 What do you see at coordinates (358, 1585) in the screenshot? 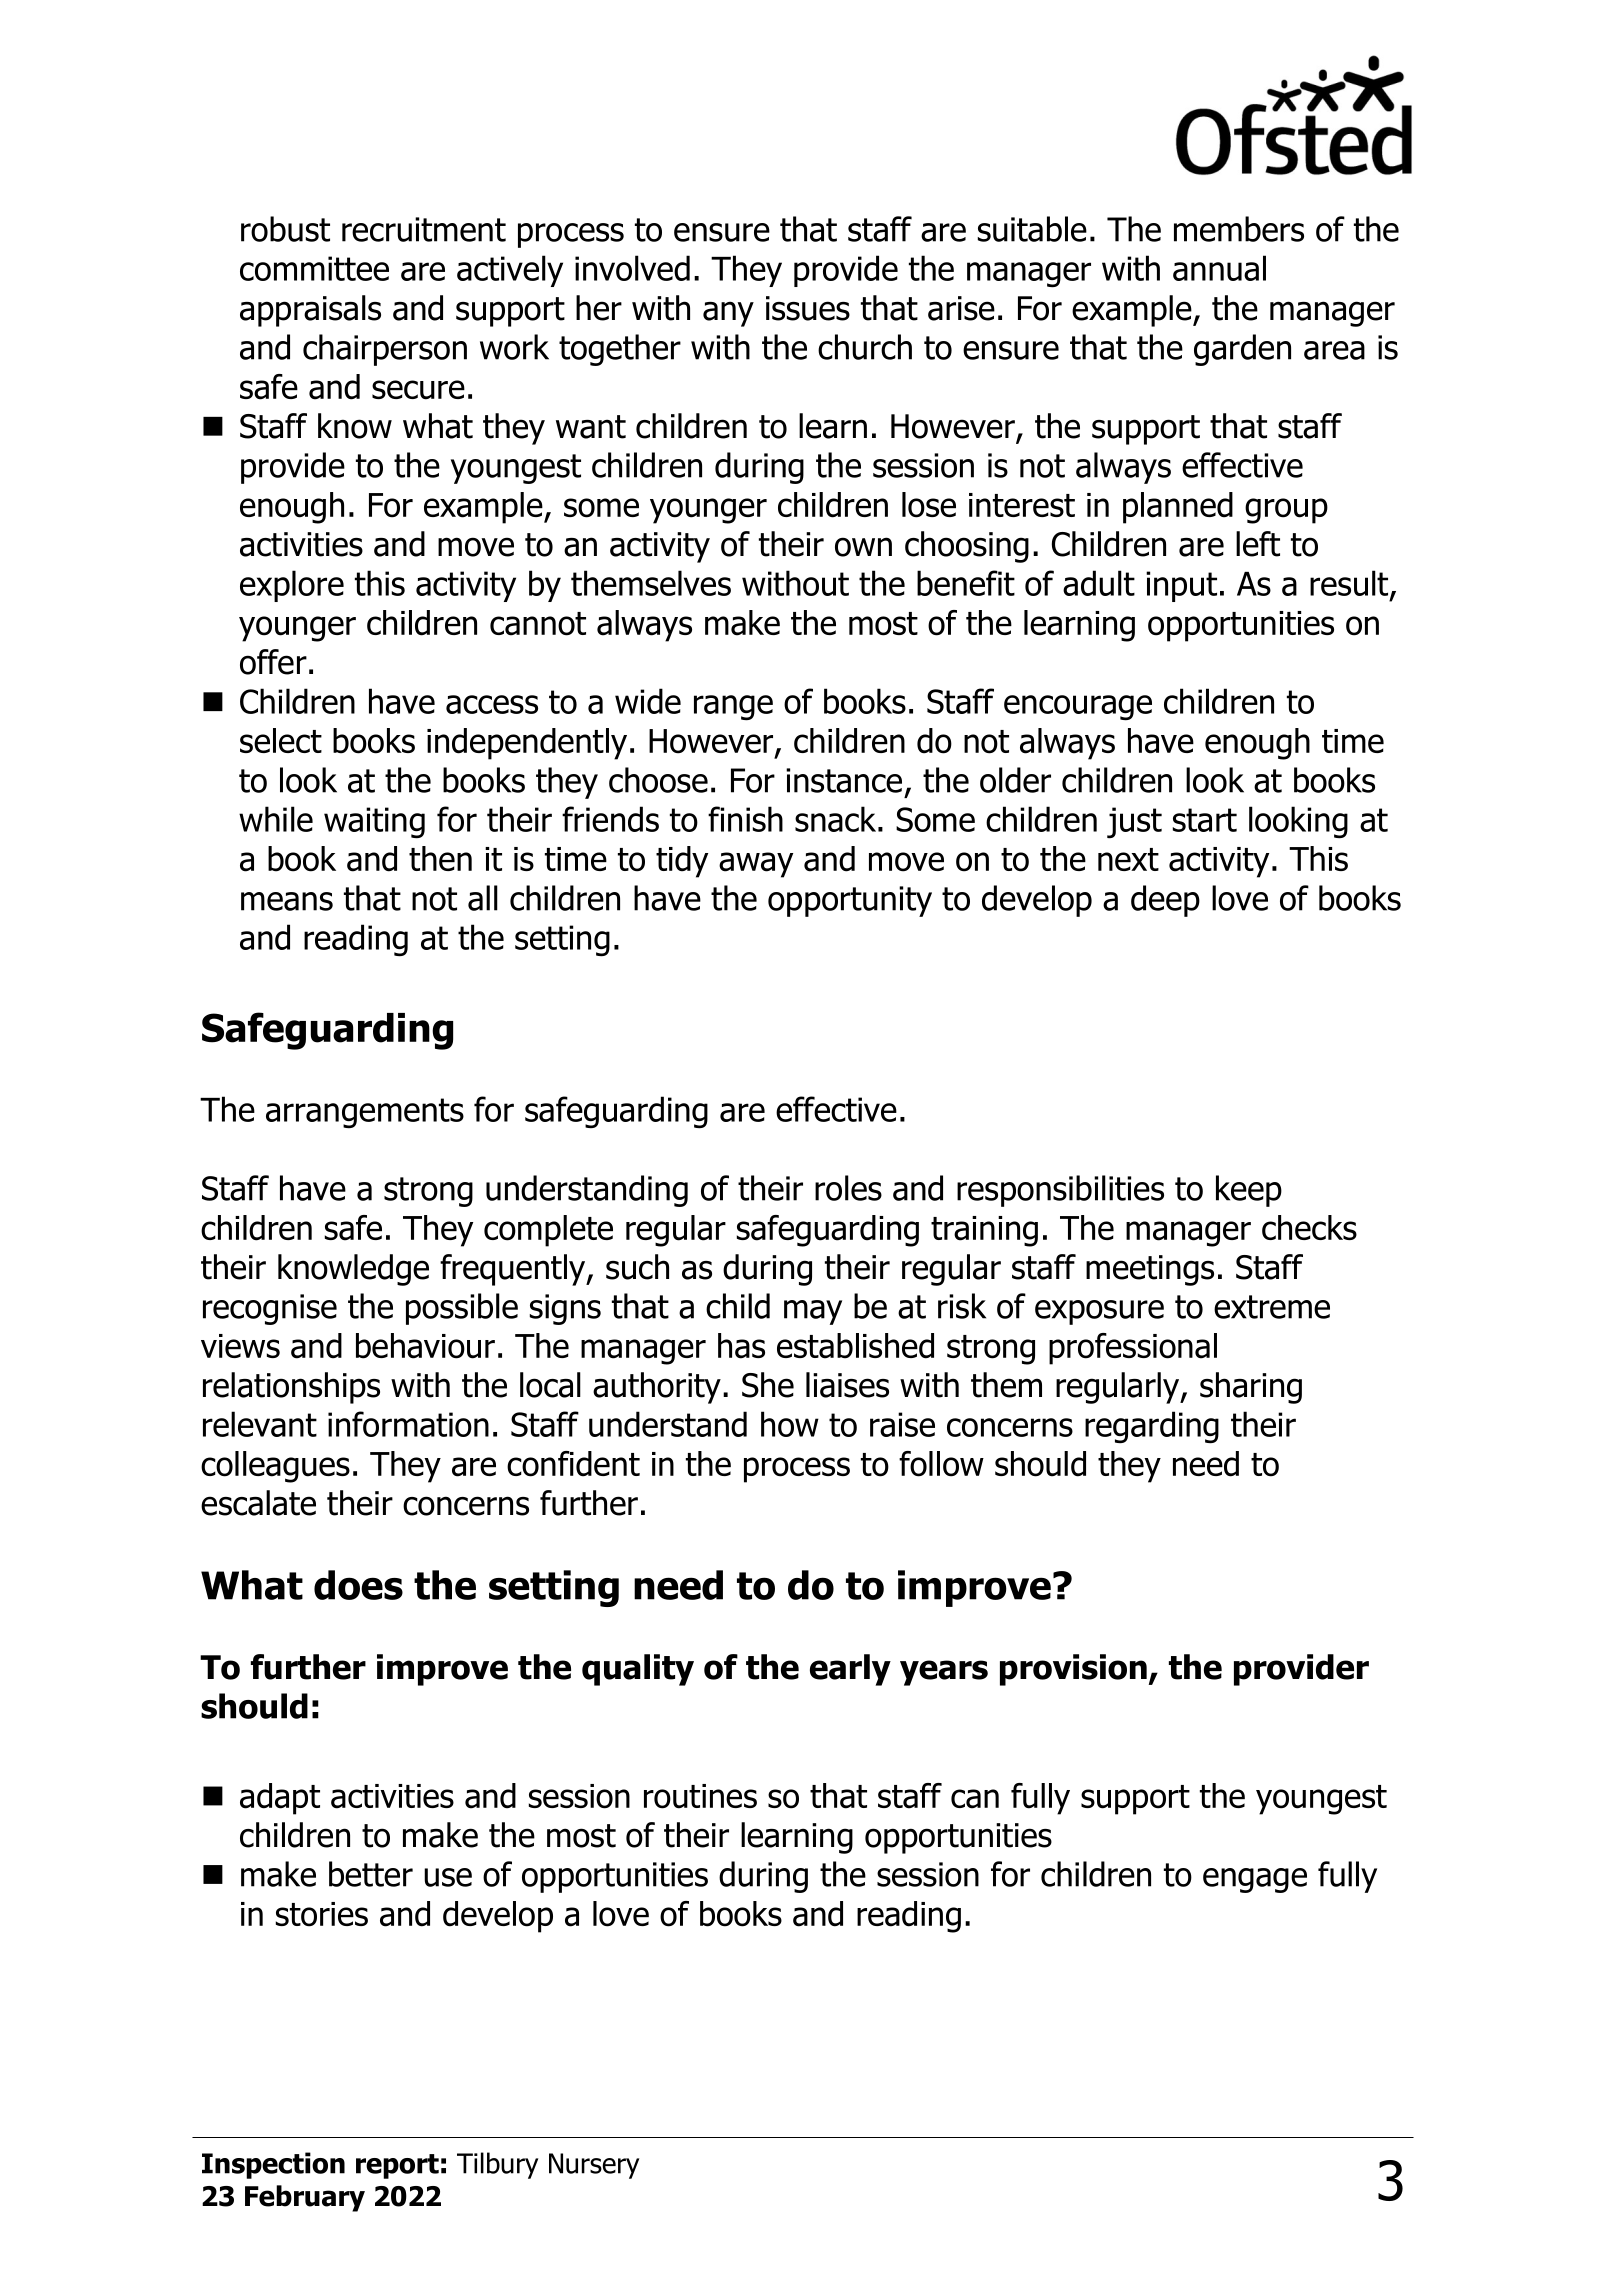
I see `does` at bounding box center [358, 1585].
